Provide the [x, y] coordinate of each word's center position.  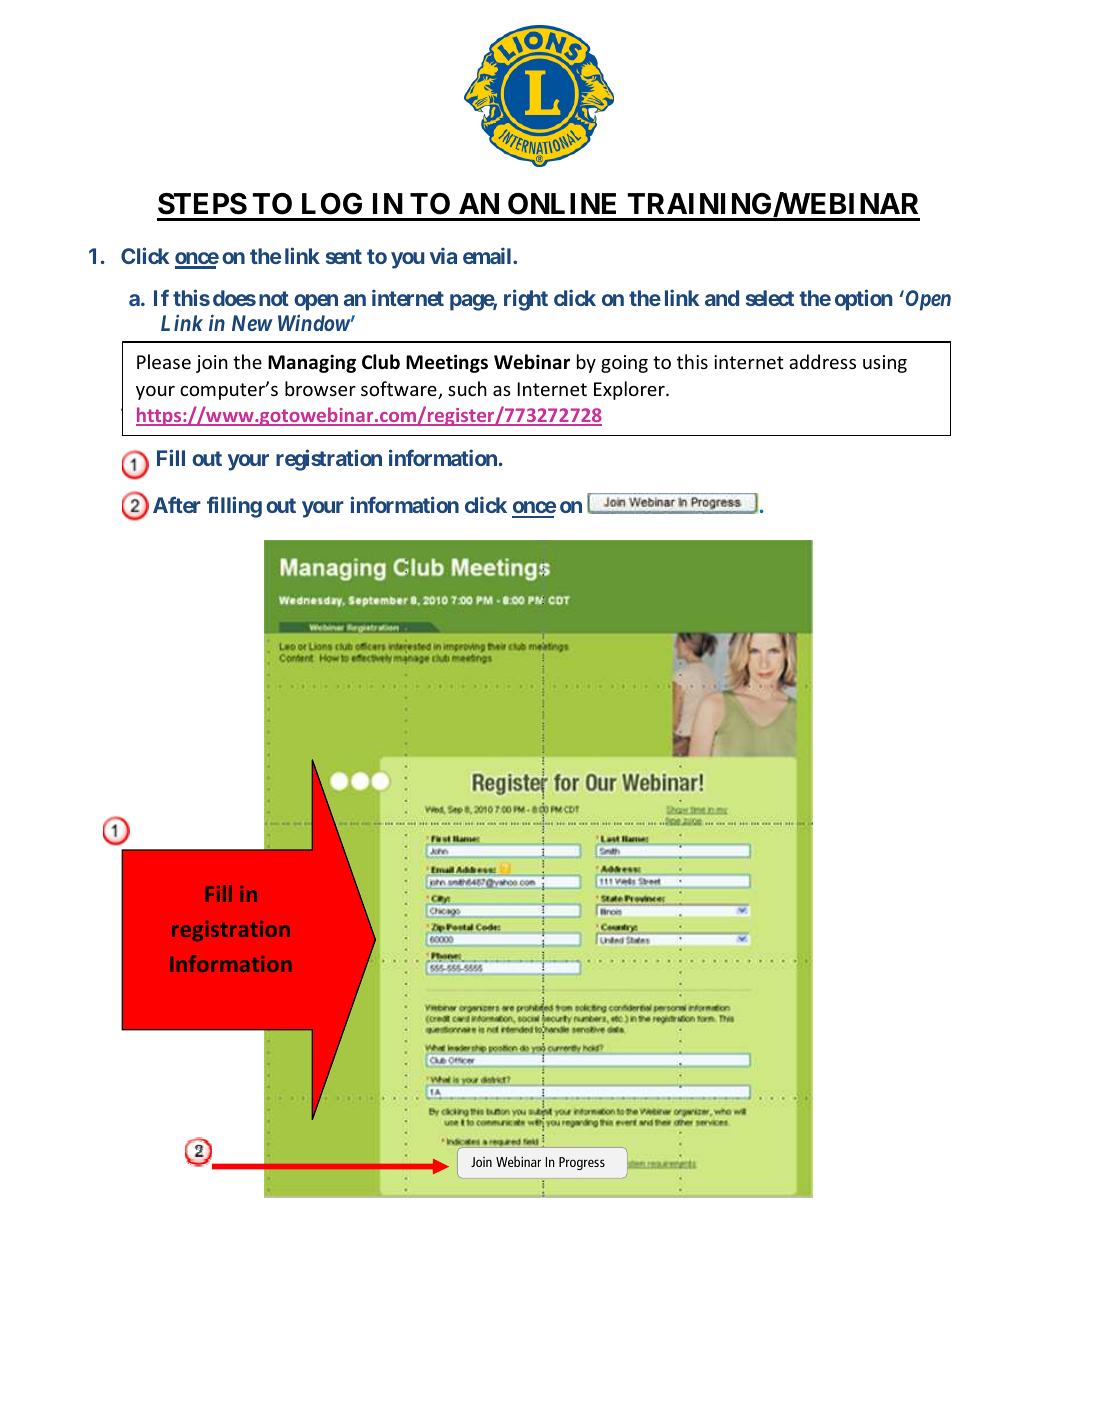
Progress [582, 1163]
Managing [312, 364]
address [822, 361]
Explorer [630, 390]
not [274, 298]
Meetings [447, 364]
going [624, 364]
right [526, 300]
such [467, 388]
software [400, 390]
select [770, 298]
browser [320, 388]
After [177, 504]
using [885, 364]
